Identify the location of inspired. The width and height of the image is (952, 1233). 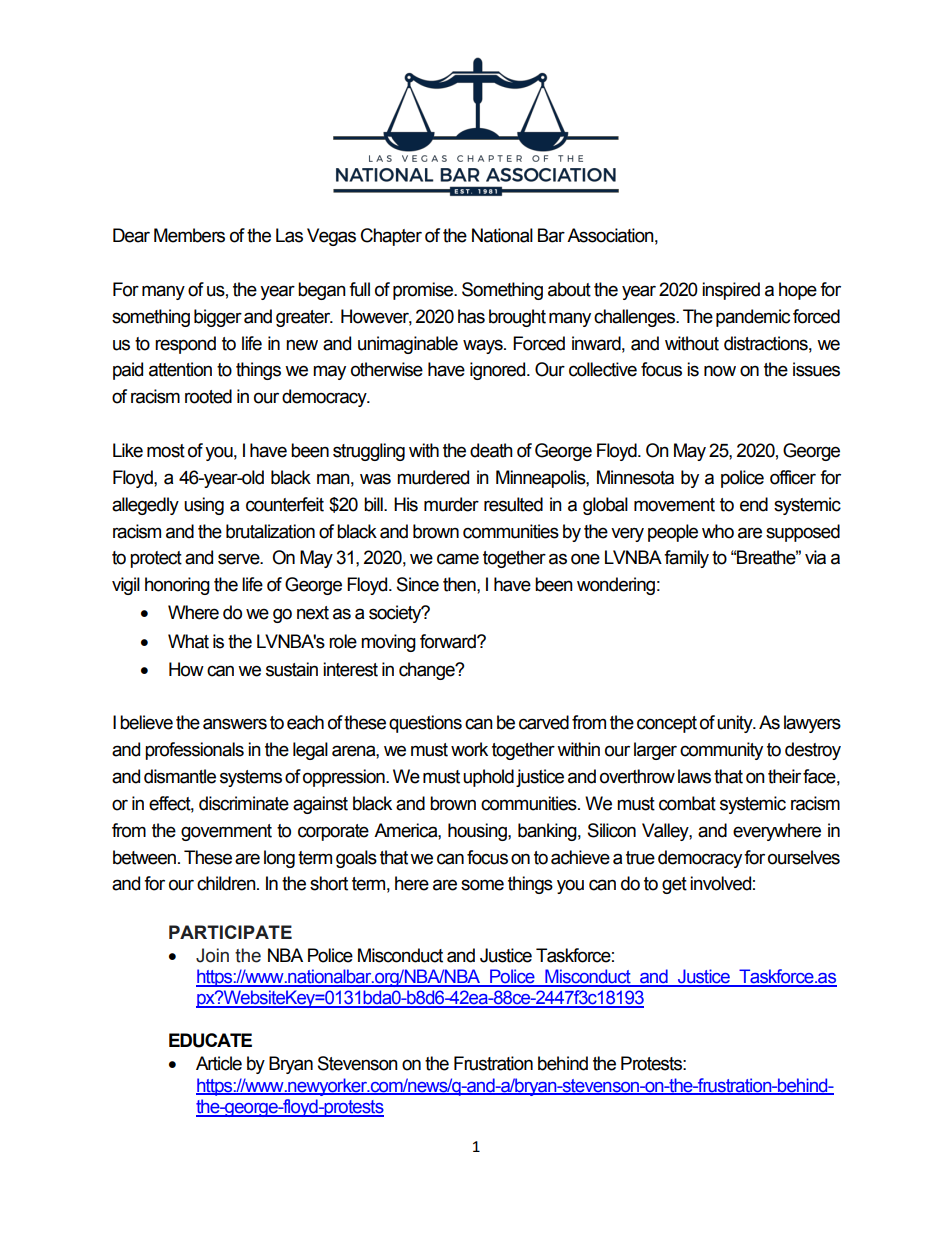
(731, 291).
